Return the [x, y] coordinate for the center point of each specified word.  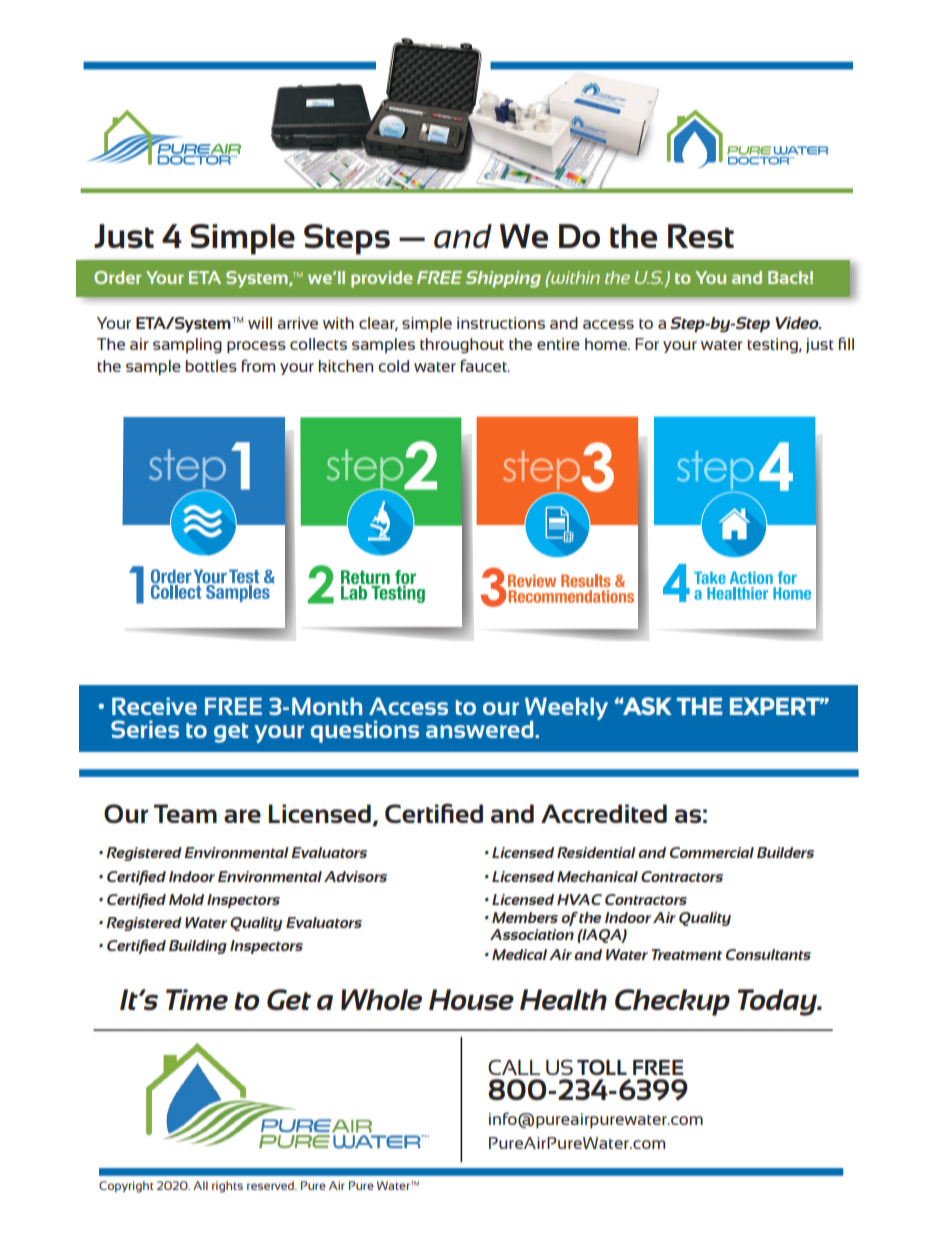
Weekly [566, 710]
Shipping [503, 279]
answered [481, 729]
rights [227, 1187]
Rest [701, 236]
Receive [154, 706]
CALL [514, 1067]
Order [117, 277]
